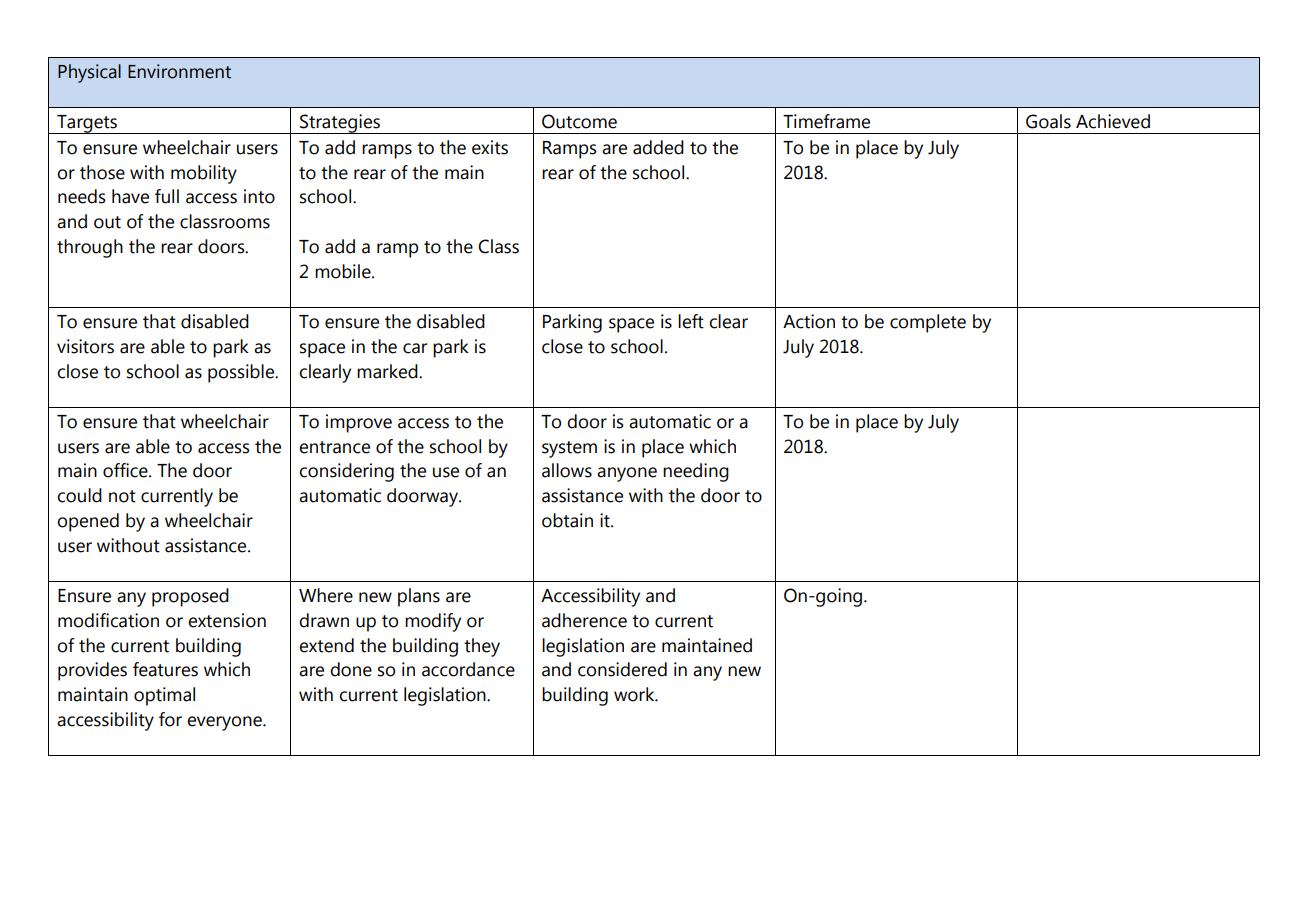 This screenshot has height=924, width=1308. I want to click on left, so click(691, 321).
